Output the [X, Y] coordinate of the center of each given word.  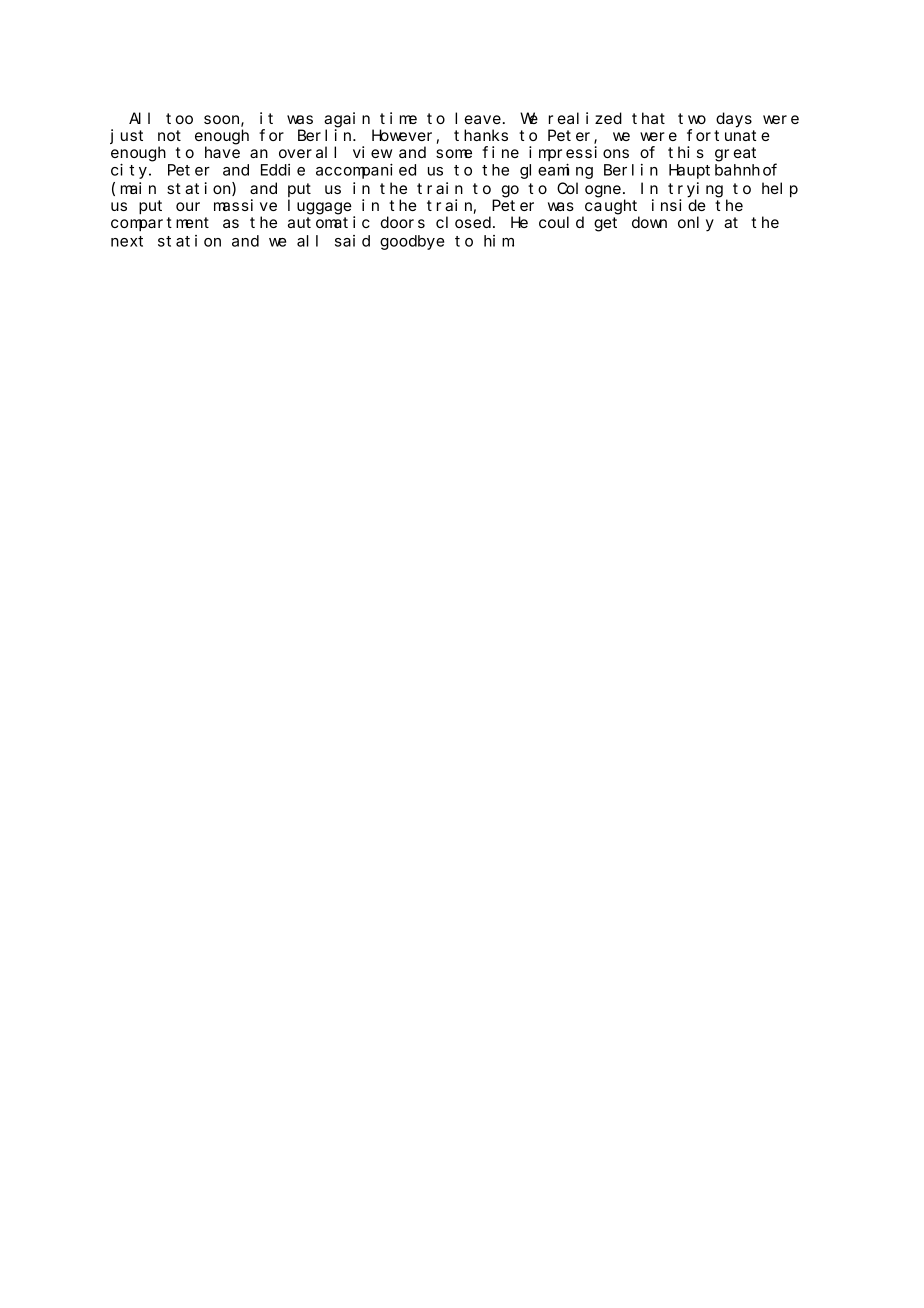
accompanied [366, 171]
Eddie [283, 170]
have [222, 152]
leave [478, 118]
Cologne [589, 190]
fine [500, 152]
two [692, 118]
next [127, 241]
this [686, 152]
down [649, 222]
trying [695, 190]
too [179, 118]
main [138, 188]
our [188, 206]
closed [465, 222]
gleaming [556, 171]
